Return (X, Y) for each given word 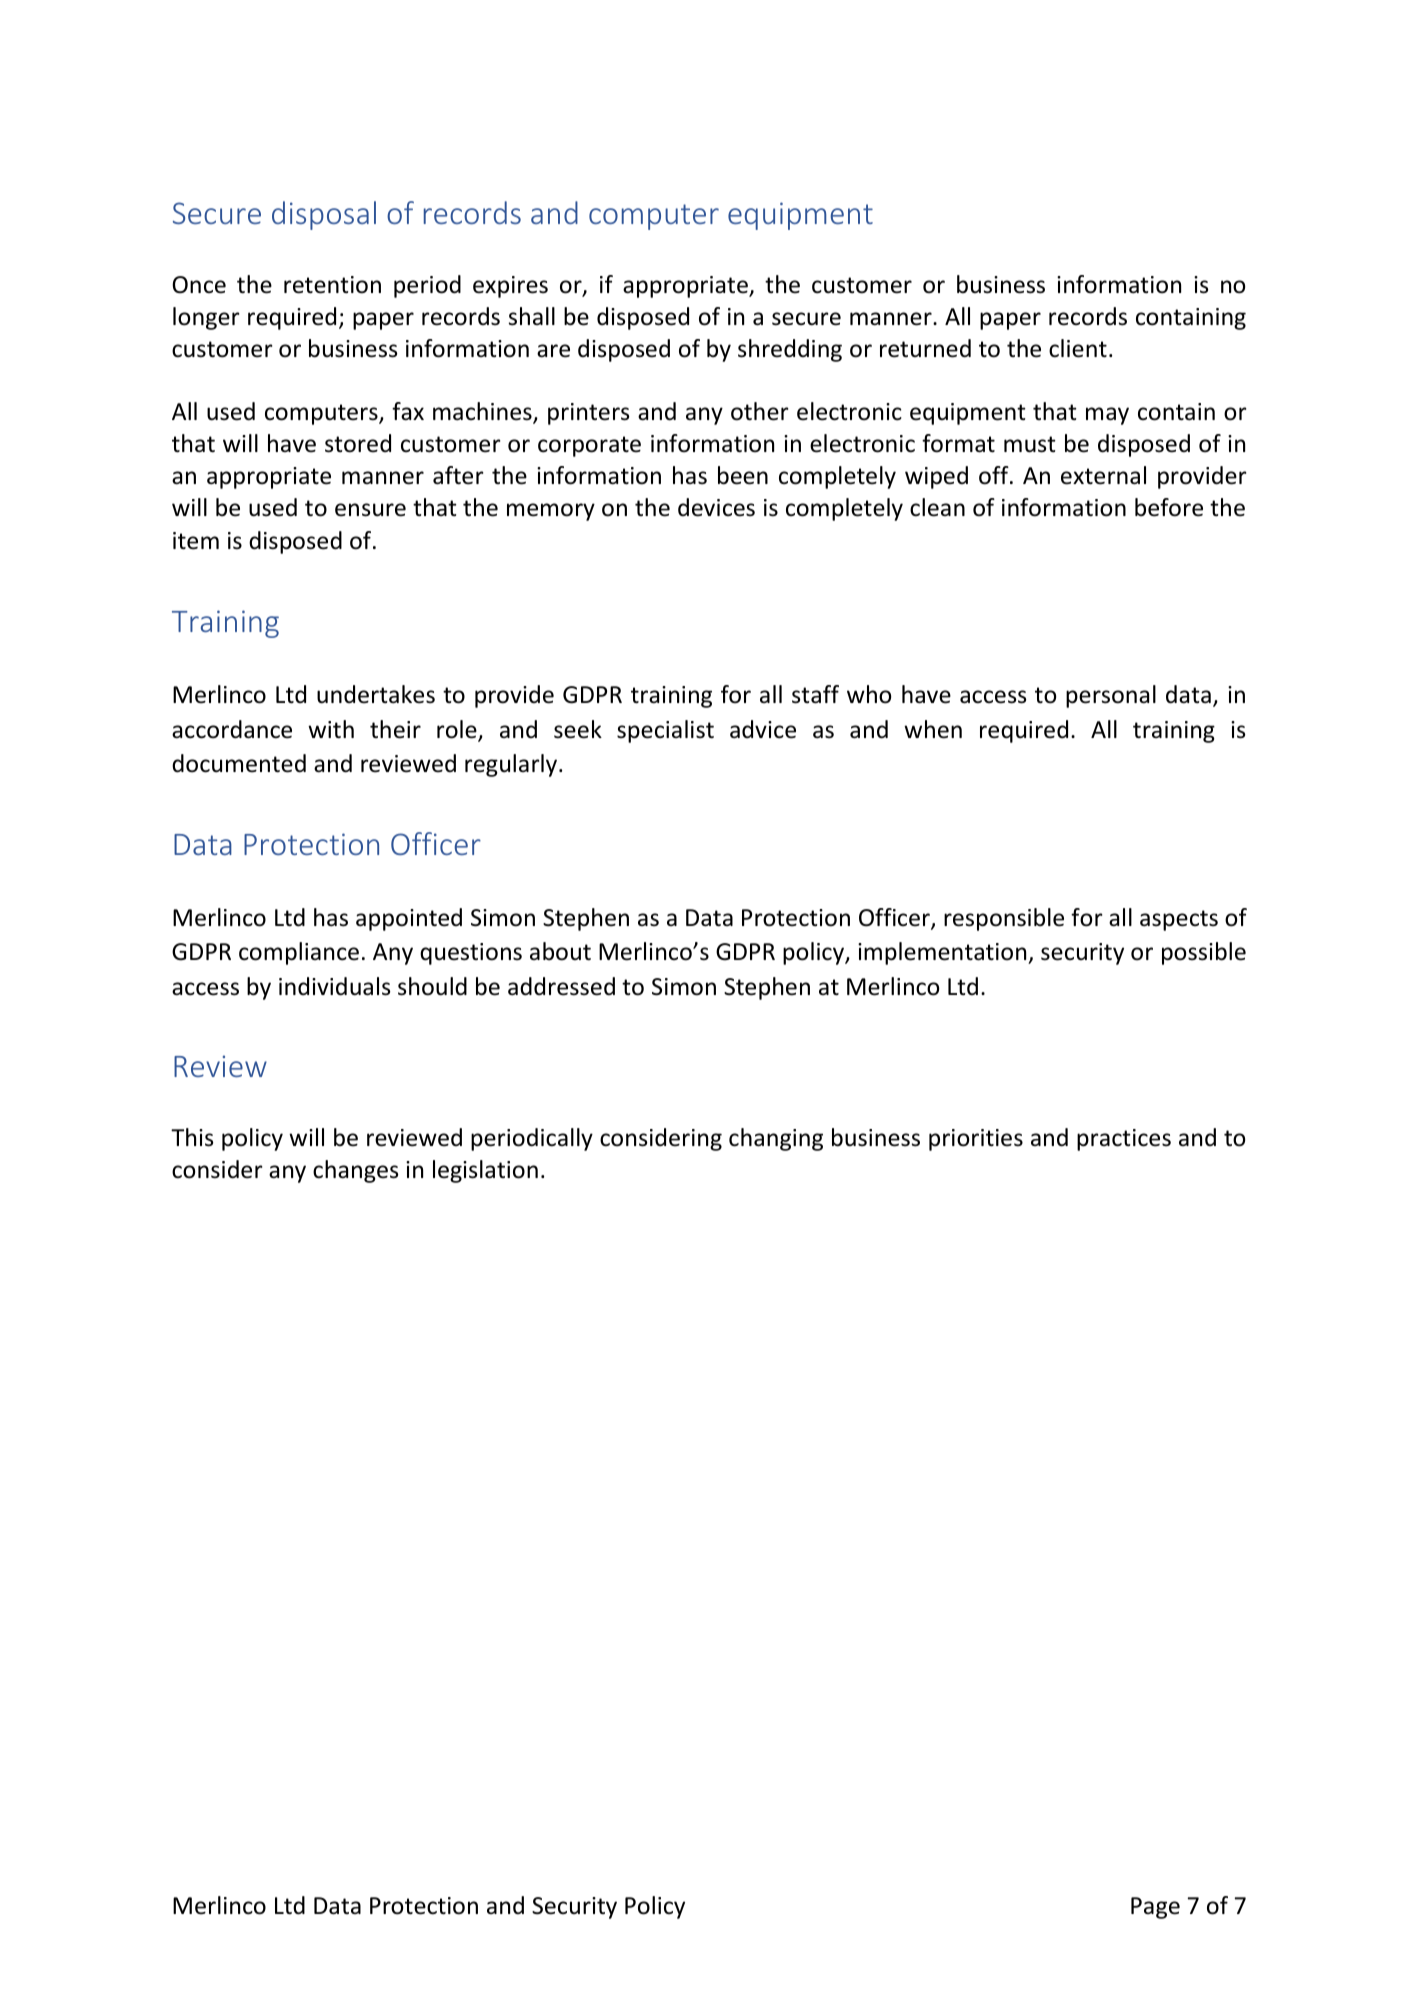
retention (332, 285)
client (1078, 348)
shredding (790, 350)
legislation (485, 1171)
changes (355, 1171)
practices (1124, 1140)
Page (1155, 1908)
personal (1111, 696)
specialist (665, 731)
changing (776, 1139)
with (331, 729)
